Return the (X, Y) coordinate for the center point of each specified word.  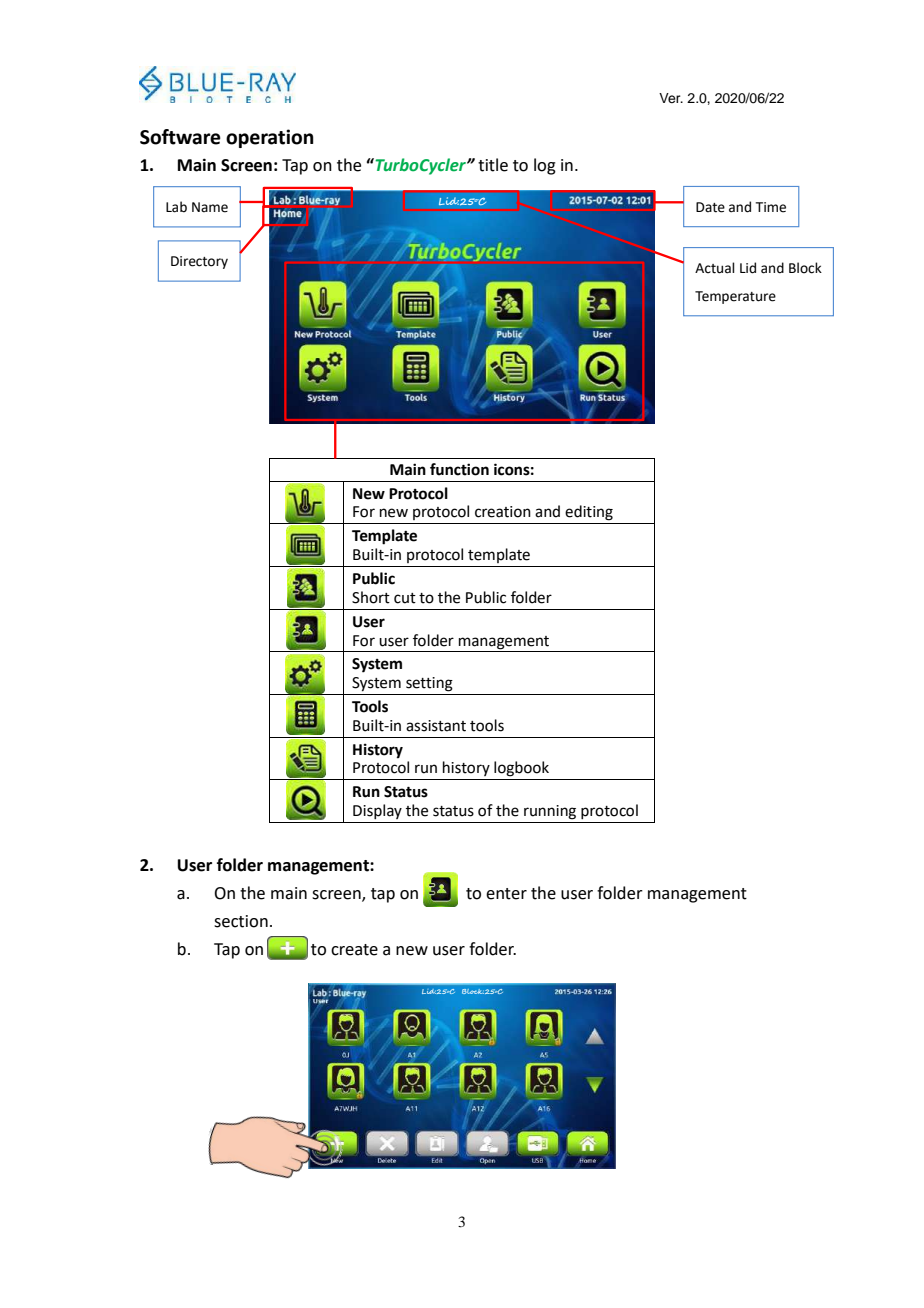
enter (506, 894)
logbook (521, 769)
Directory (199, 262)
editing (589, 513)
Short (371, 597)
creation (503, 512)
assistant (436, 726)
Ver (671, 98)
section (241, 921)
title (493, 165)
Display (377, 811)
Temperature (735, 297)
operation (270, 138)
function (459, 469)
